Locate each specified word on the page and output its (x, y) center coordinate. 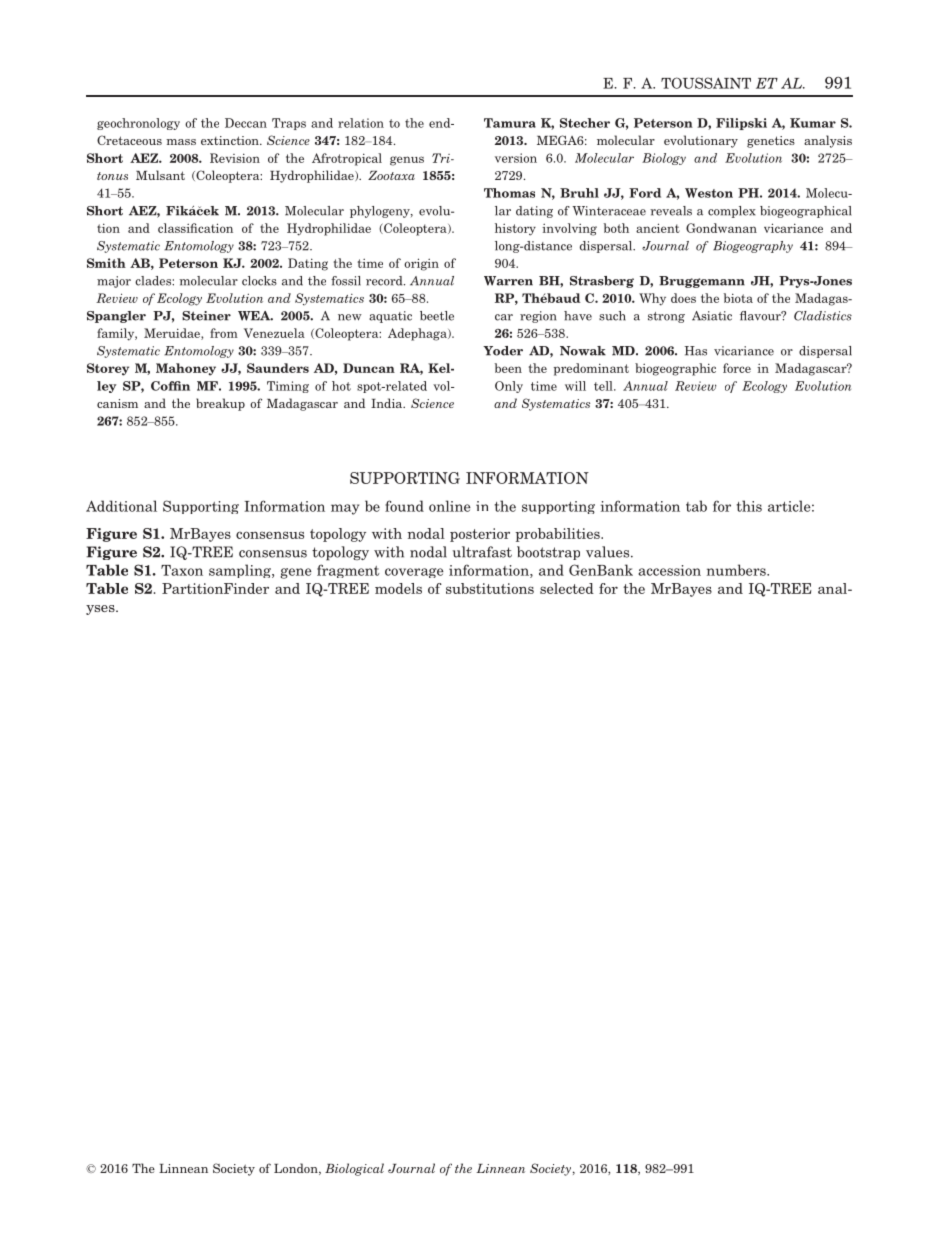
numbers (737, 570)
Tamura (510, 123)
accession (669, 570)
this (749, 506)
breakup (220, 404)
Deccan (246, 123)
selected (567, 588)
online (450, 506)
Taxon (182, 570)
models (398, 588)
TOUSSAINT (706, 83)
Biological (354, 1169)
